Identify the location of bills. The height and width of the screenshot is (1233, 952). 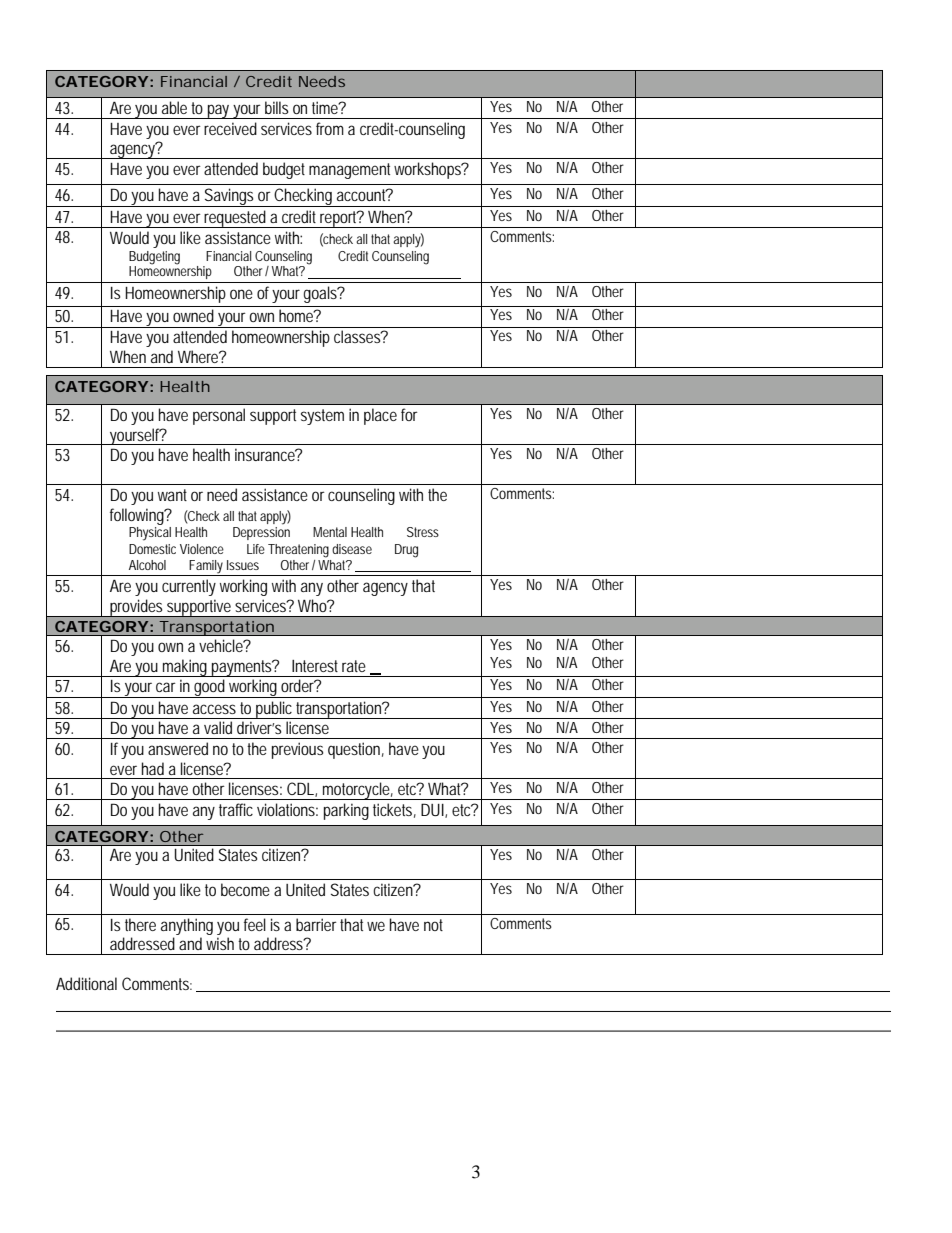
(276, 107).
